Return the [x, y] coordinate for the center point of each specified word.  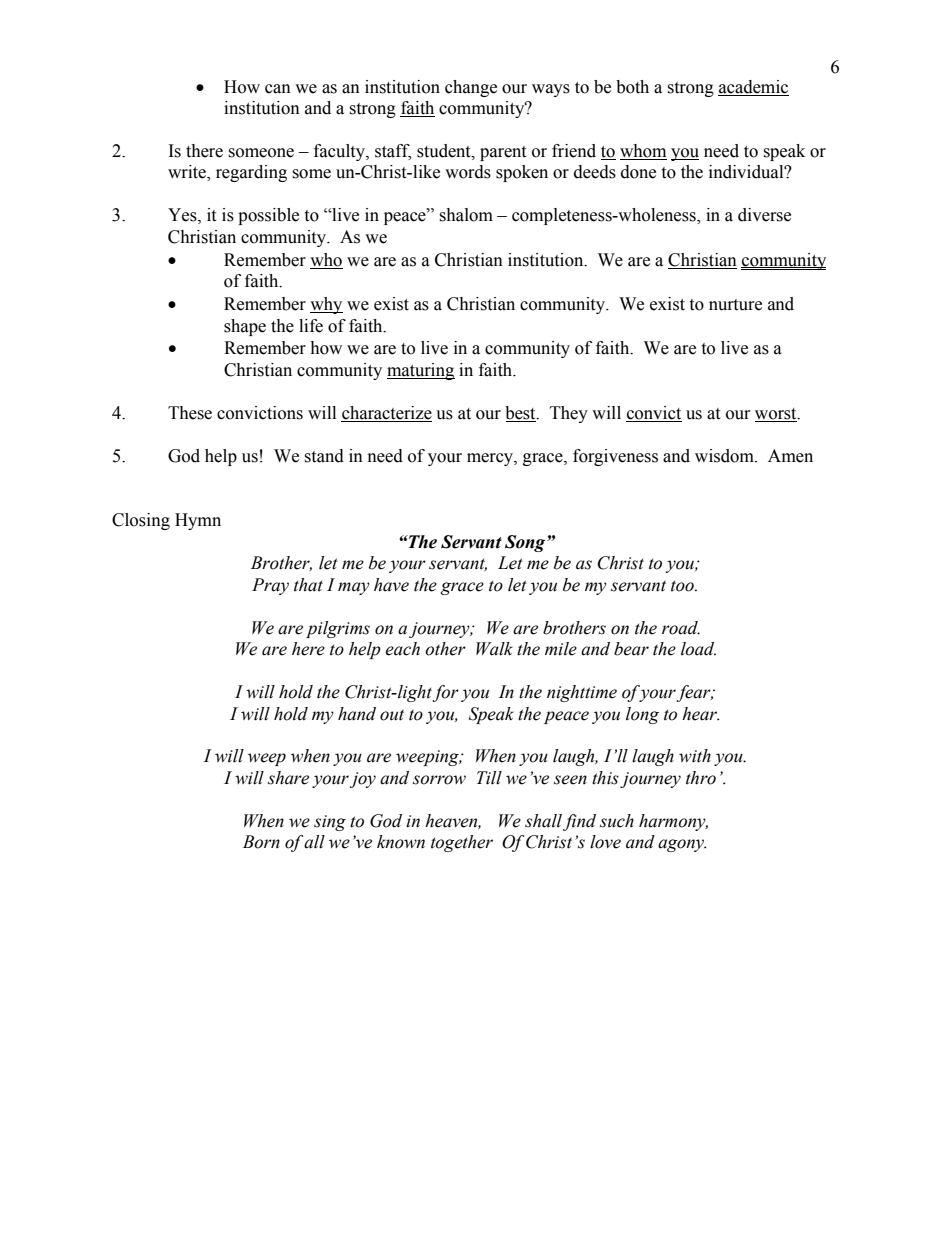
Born [261, 842]
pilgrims [338, 629]
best [521, 413]
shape [245, 327]
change [471, 88]
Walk [494, 649]
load [698, 649]
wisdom [725, 456]
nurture [735, 305]
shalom [466, 215]
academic [753, 87]
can [278, 89]
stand [324, 456]
